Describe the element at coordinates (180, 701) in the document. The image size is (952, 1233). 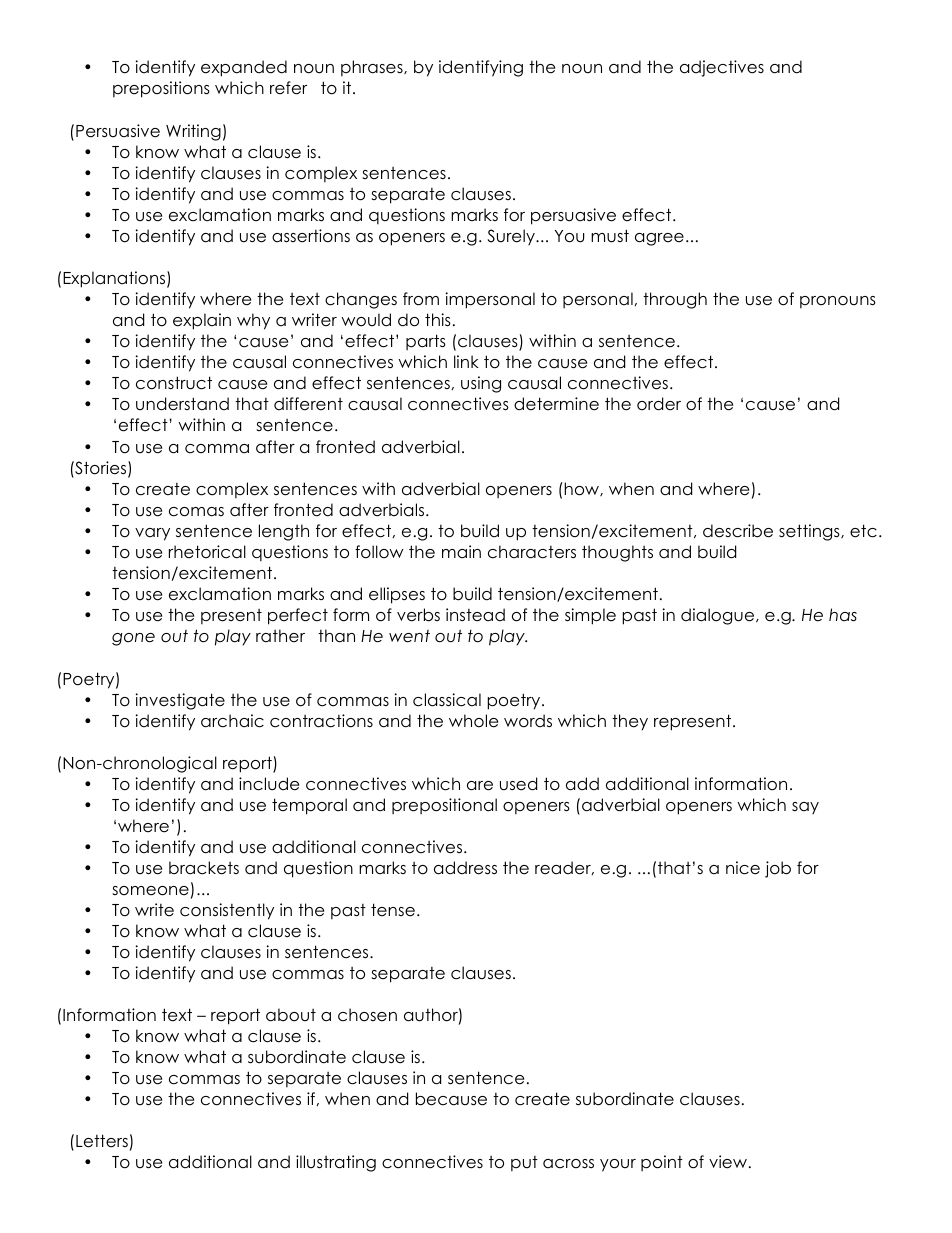
I see `investigate` at that location.
